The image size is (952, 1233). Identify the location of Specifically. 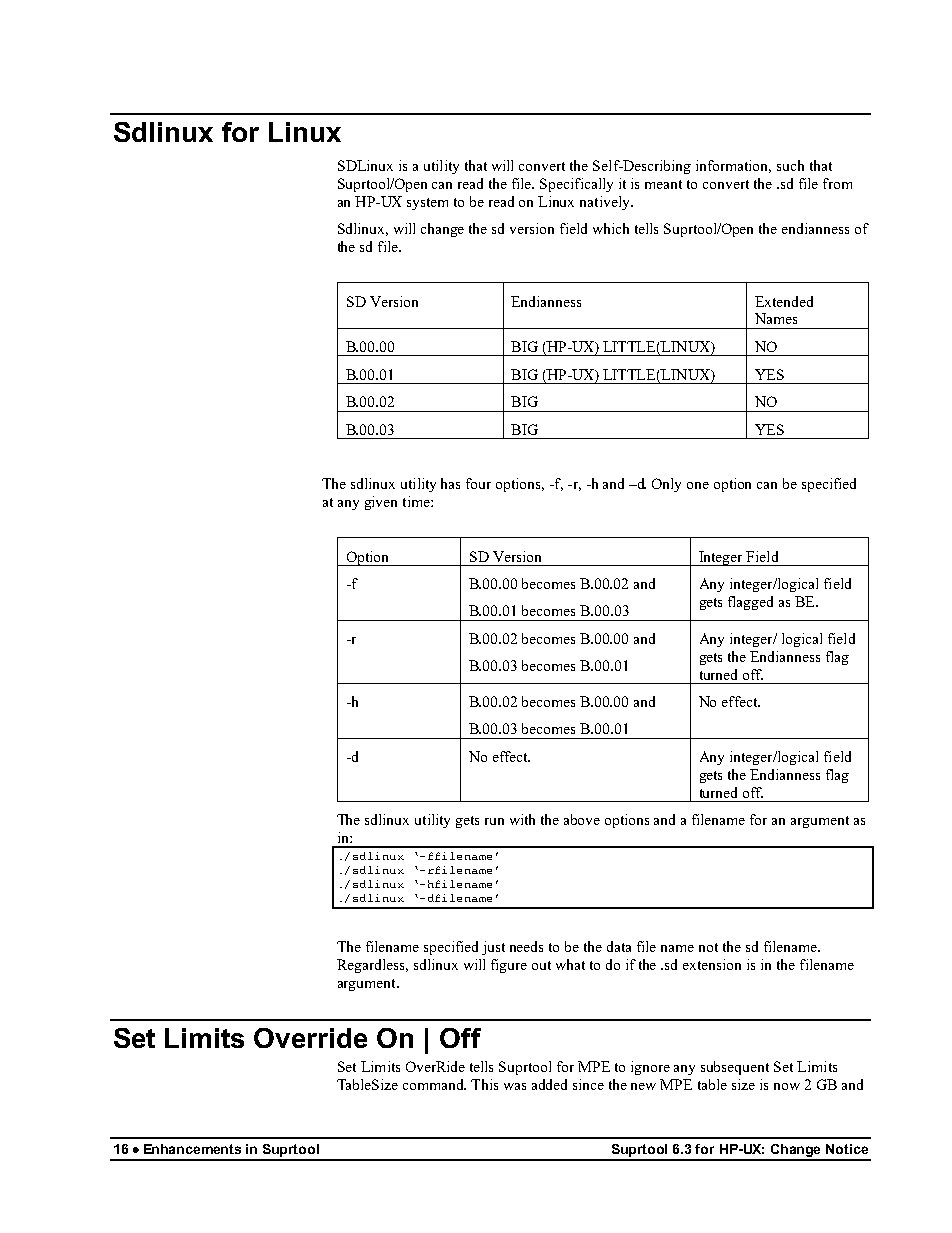
(576, 185).
